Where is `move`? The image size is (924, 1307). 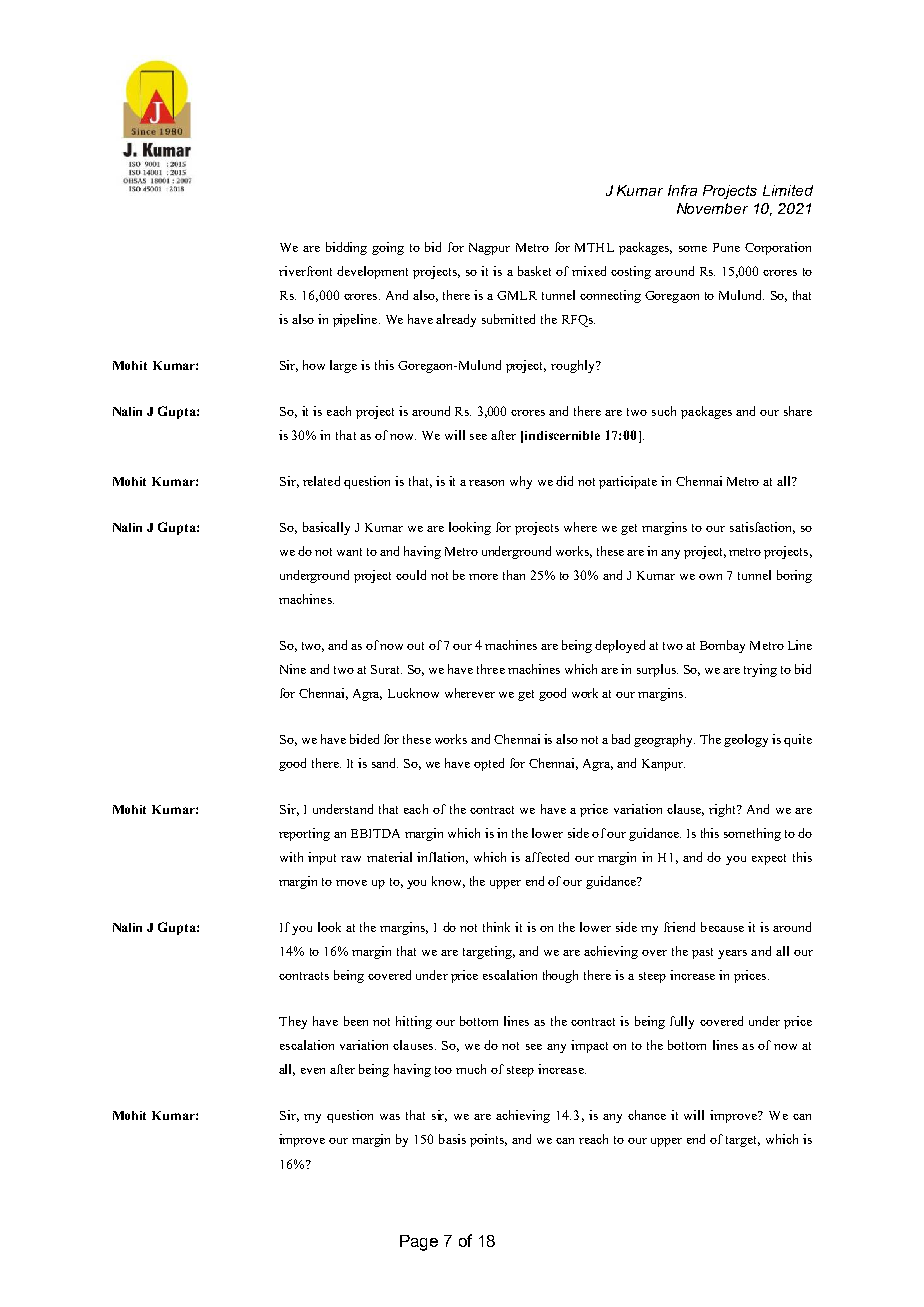 move is located at coordinates (351, 883).
